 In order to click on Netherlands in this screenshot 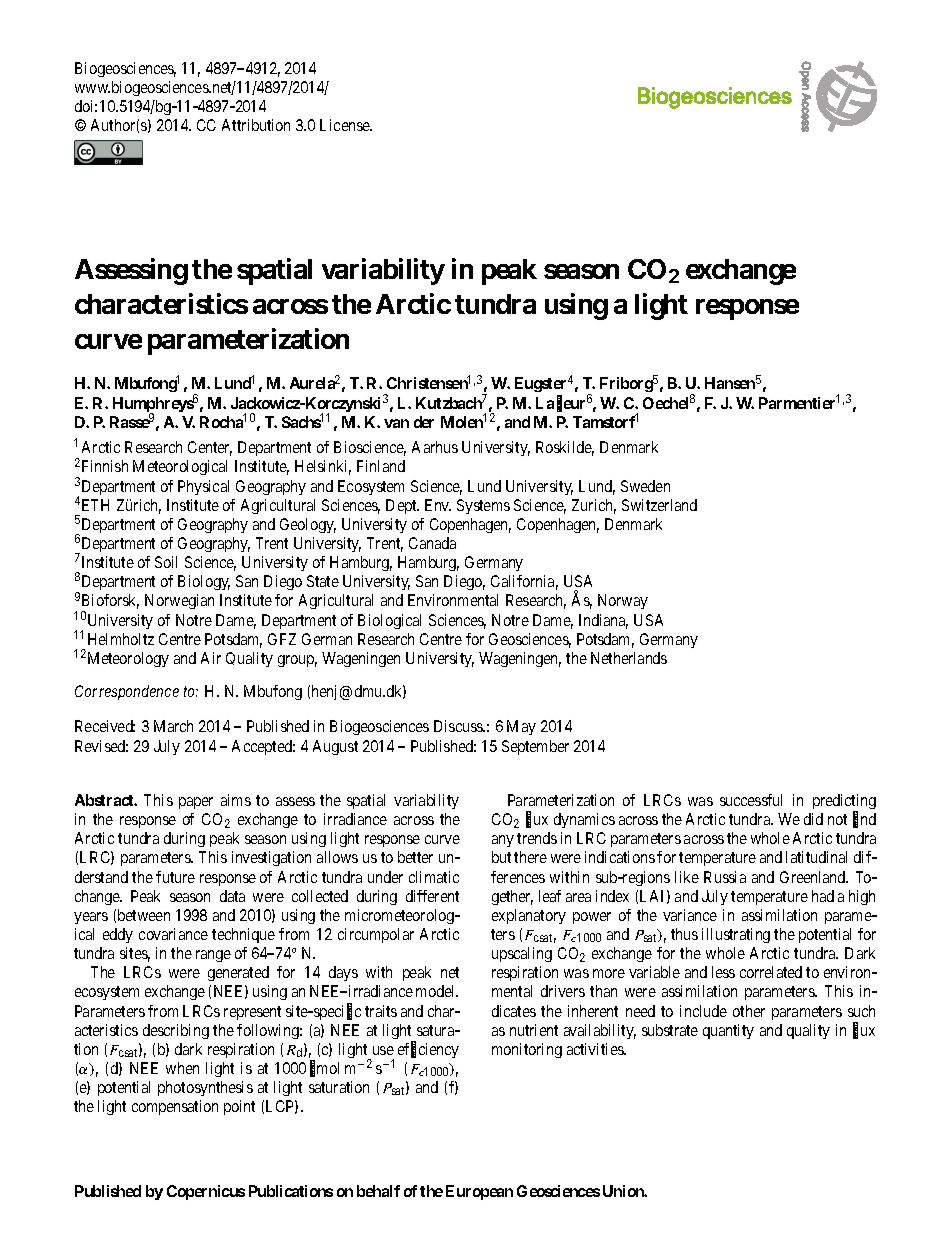, I will do `click(629, 658)`.
